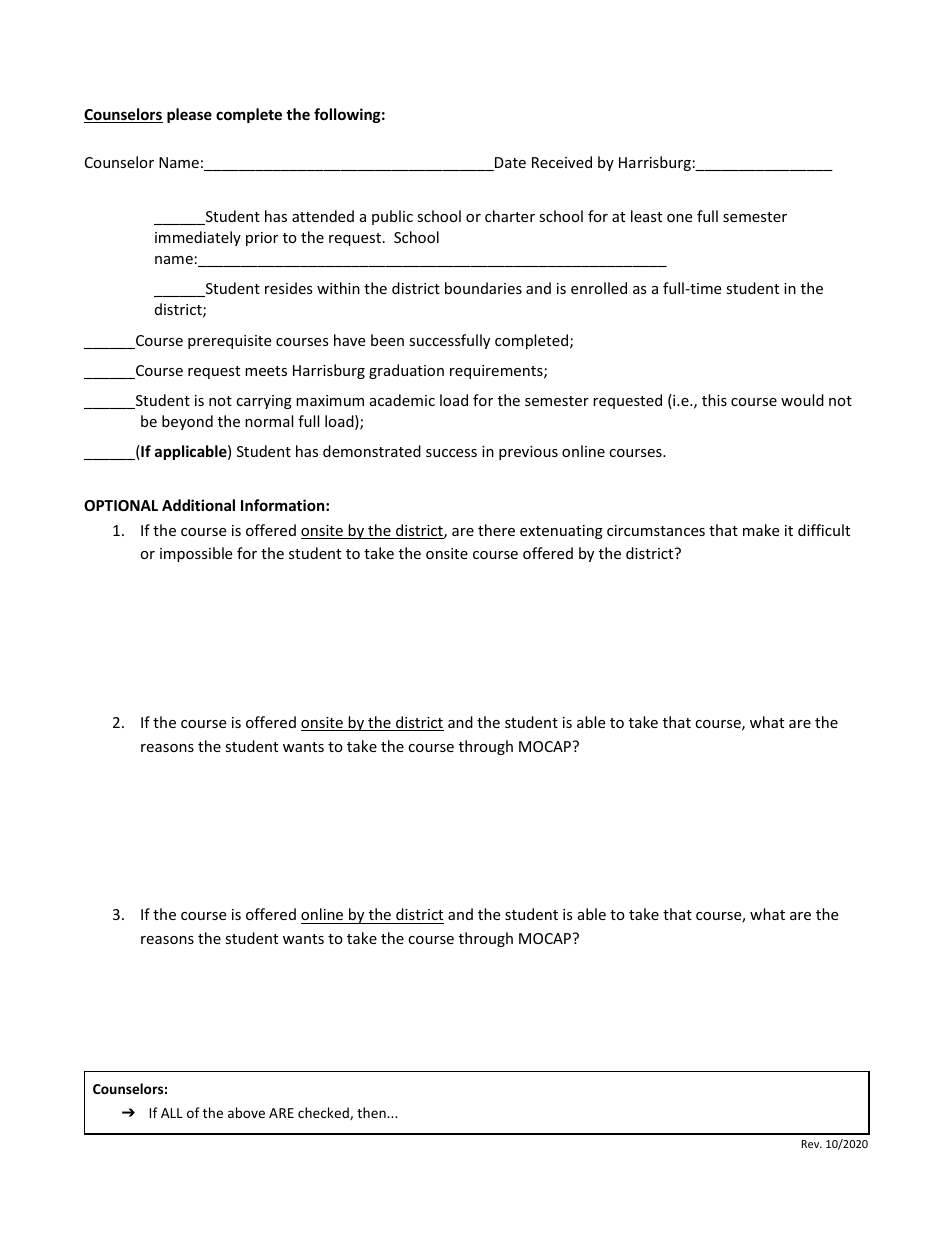 The width and height of the image is (952, 1233). What do you see at coordinates (496, 530) in the image?
I see `there` at bounding box center [496, 530].
